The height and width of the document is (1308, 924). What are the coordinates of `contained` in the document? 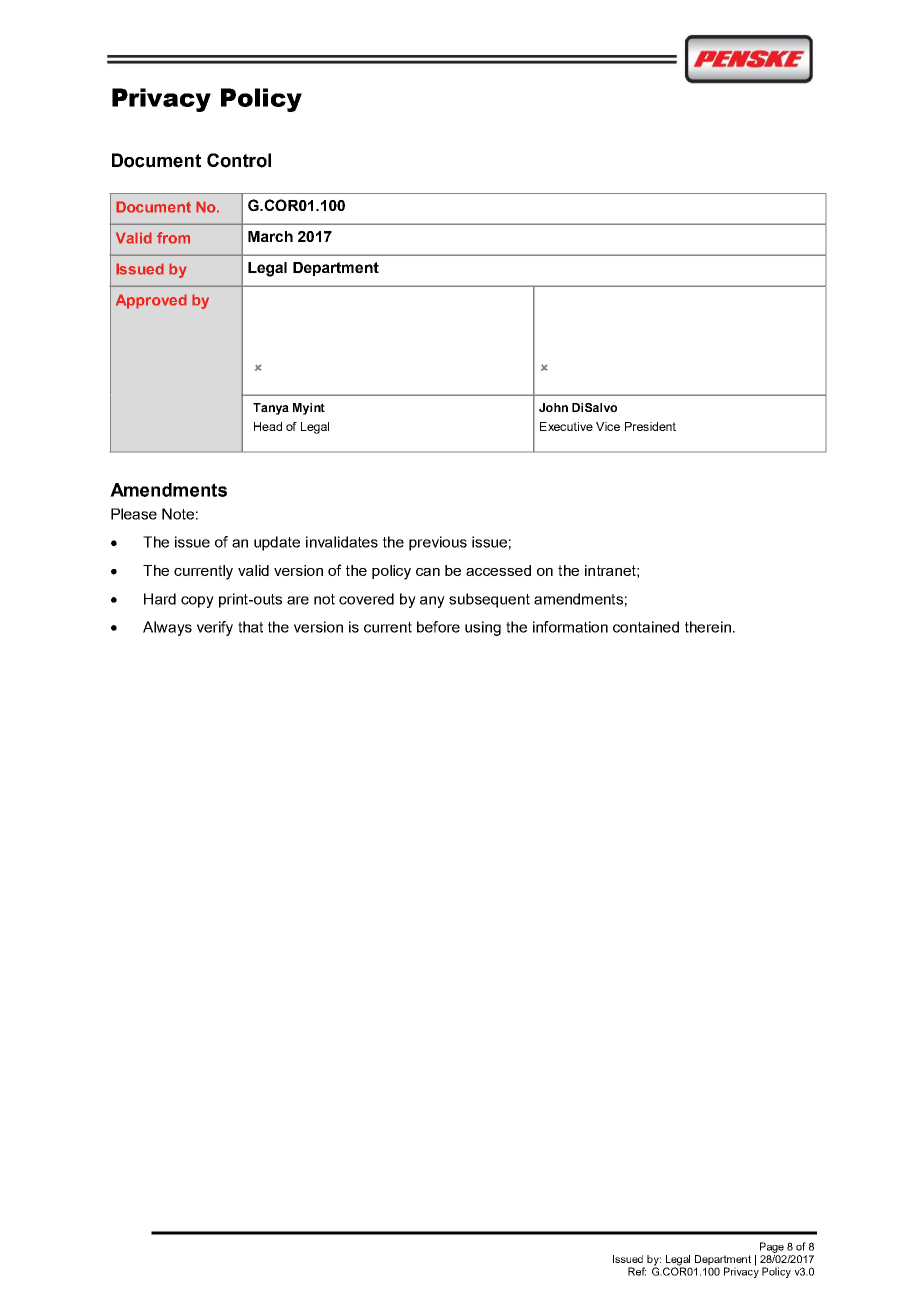 It's located at (646, 627).
